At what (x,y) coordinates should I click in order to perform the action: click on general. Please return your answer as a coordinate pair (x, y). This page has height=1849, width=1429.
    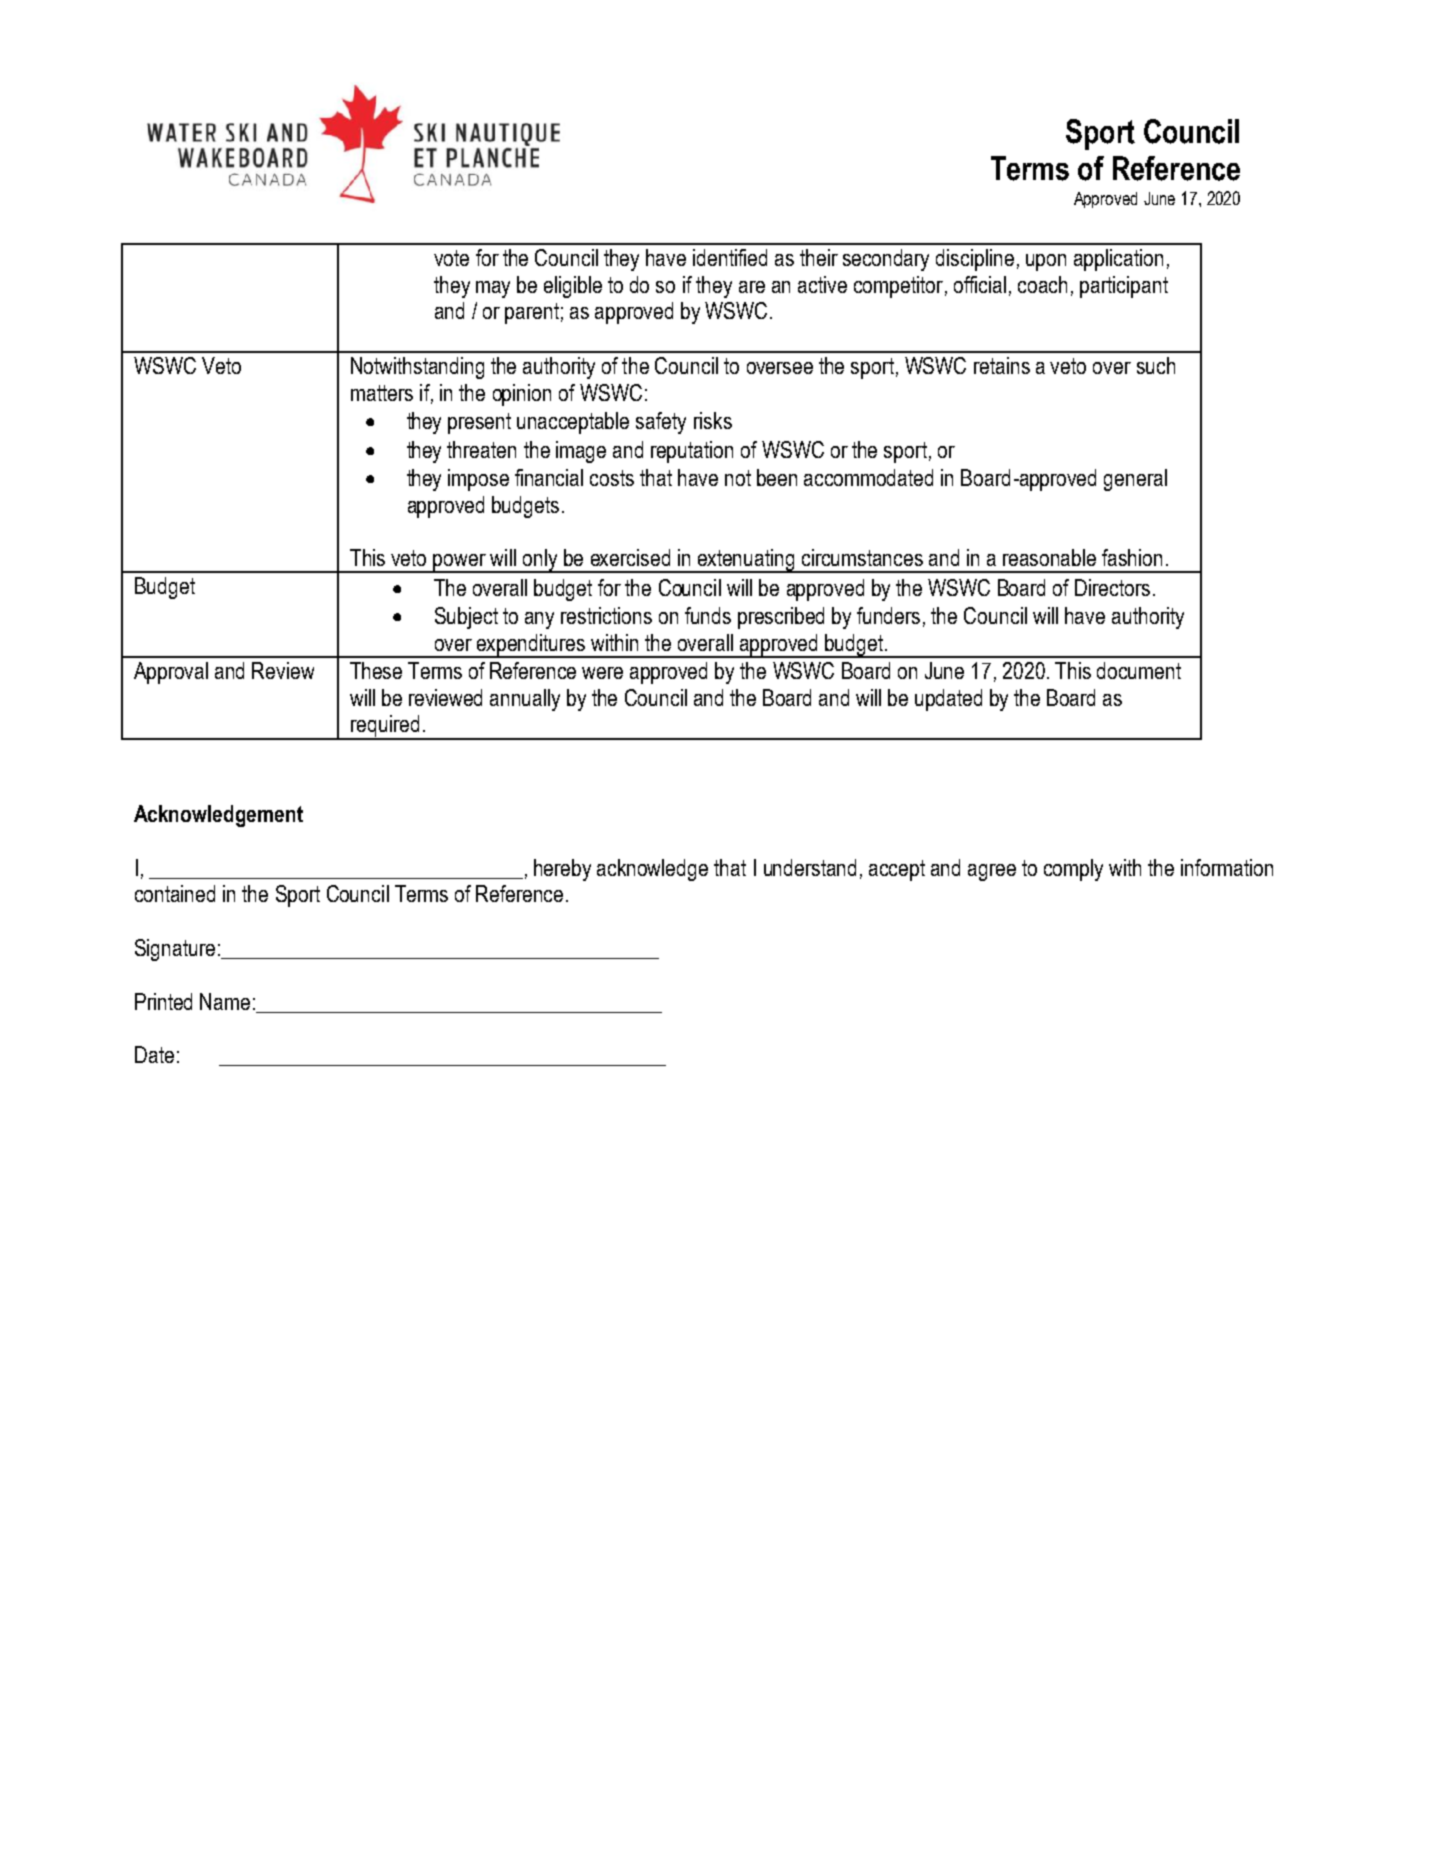
    Looking at the image, I should click on (1135, 480).
